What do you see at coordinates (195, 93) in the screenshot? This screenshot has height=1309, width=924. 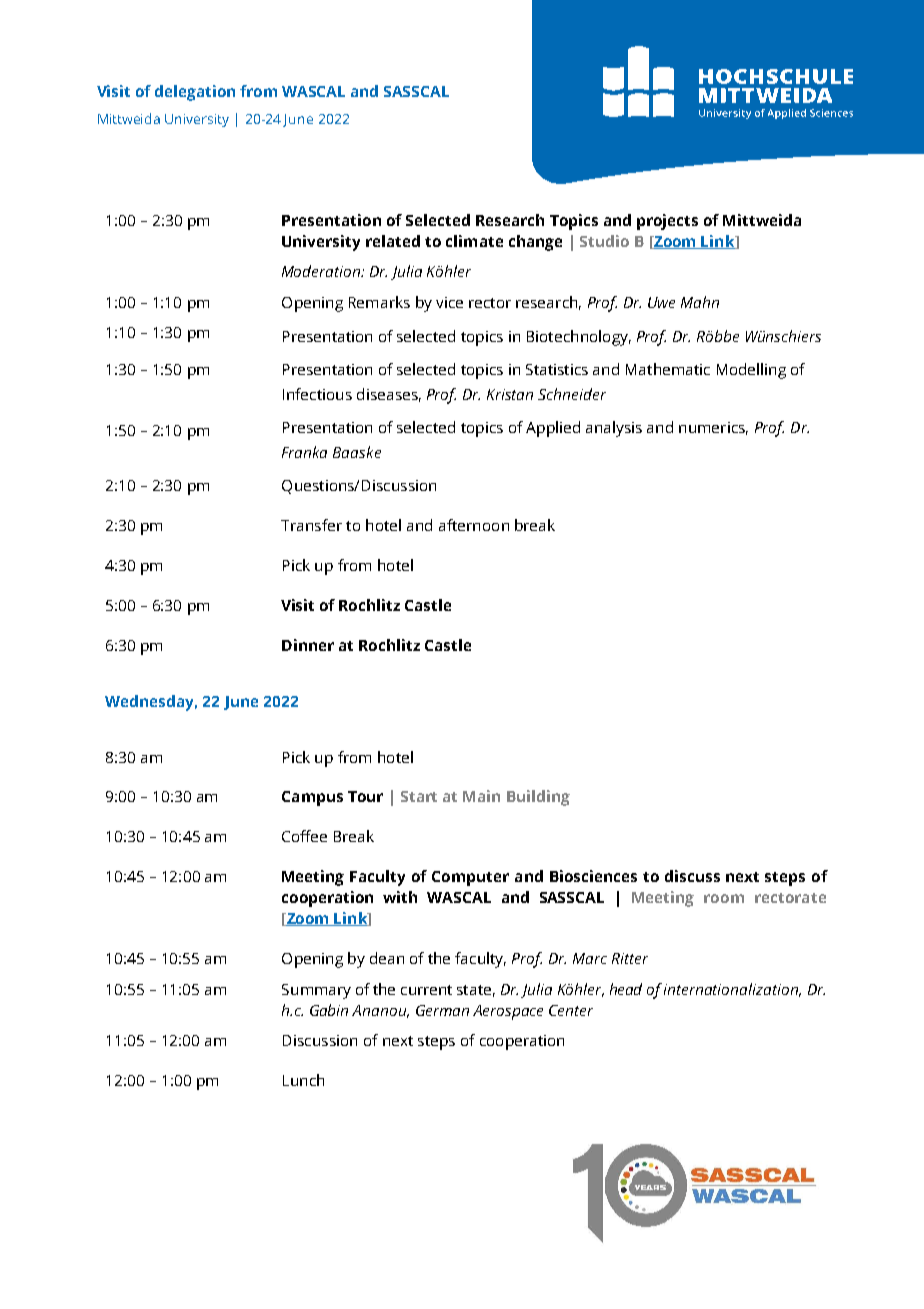 I see `delegation` at bounding box center [195, 93].
